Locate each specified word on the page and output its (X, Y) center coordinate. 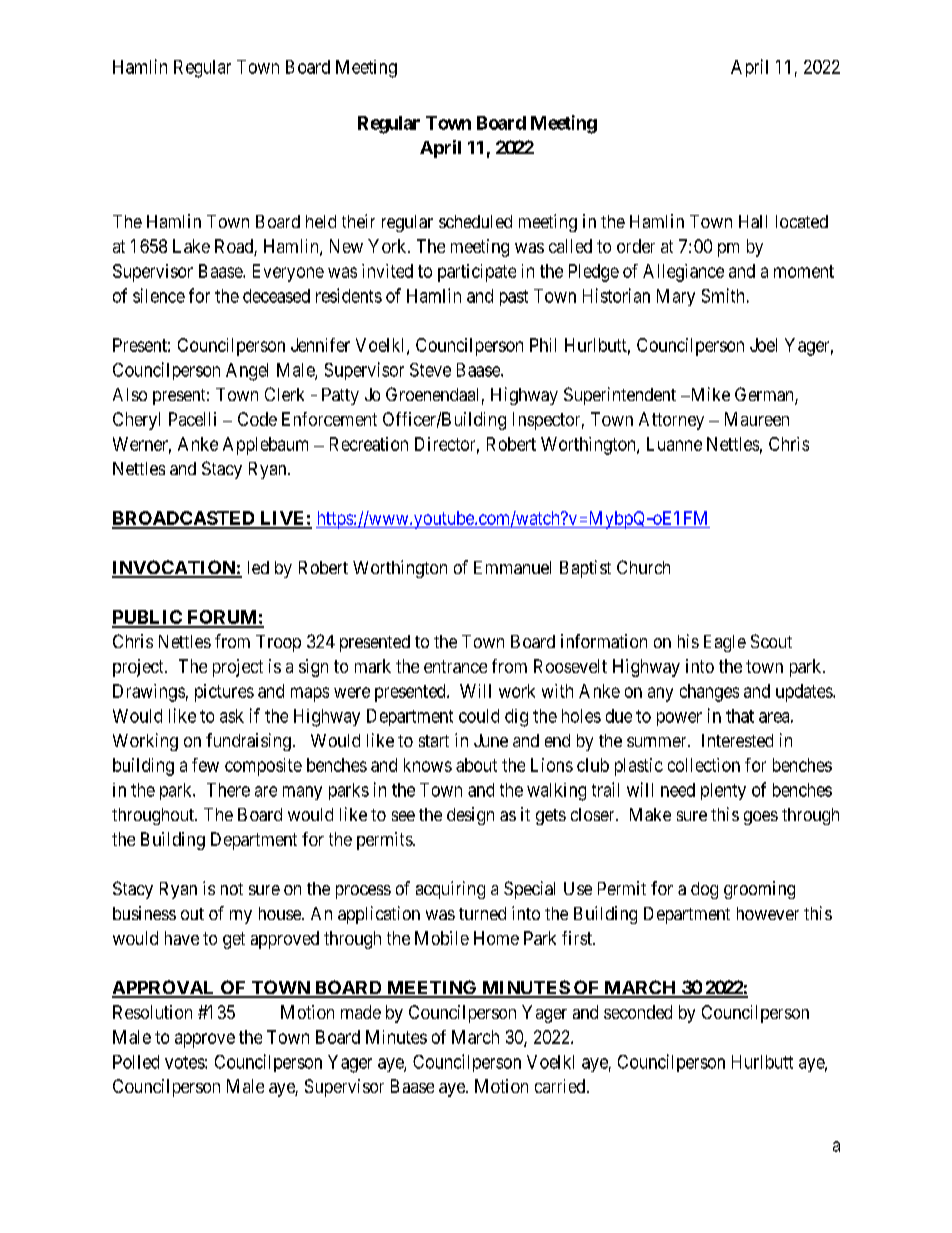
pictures (224, 693)
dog (704, 890)
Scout (771, 641)
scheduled (475, 221)
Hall (753, 221)
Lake (191, 246)
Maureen (757, 419)
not (232, 889)
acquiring (450, 890)
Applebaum (265, 446)
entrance (455, 666)
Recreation (369, 444)
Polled (136, 1062)
